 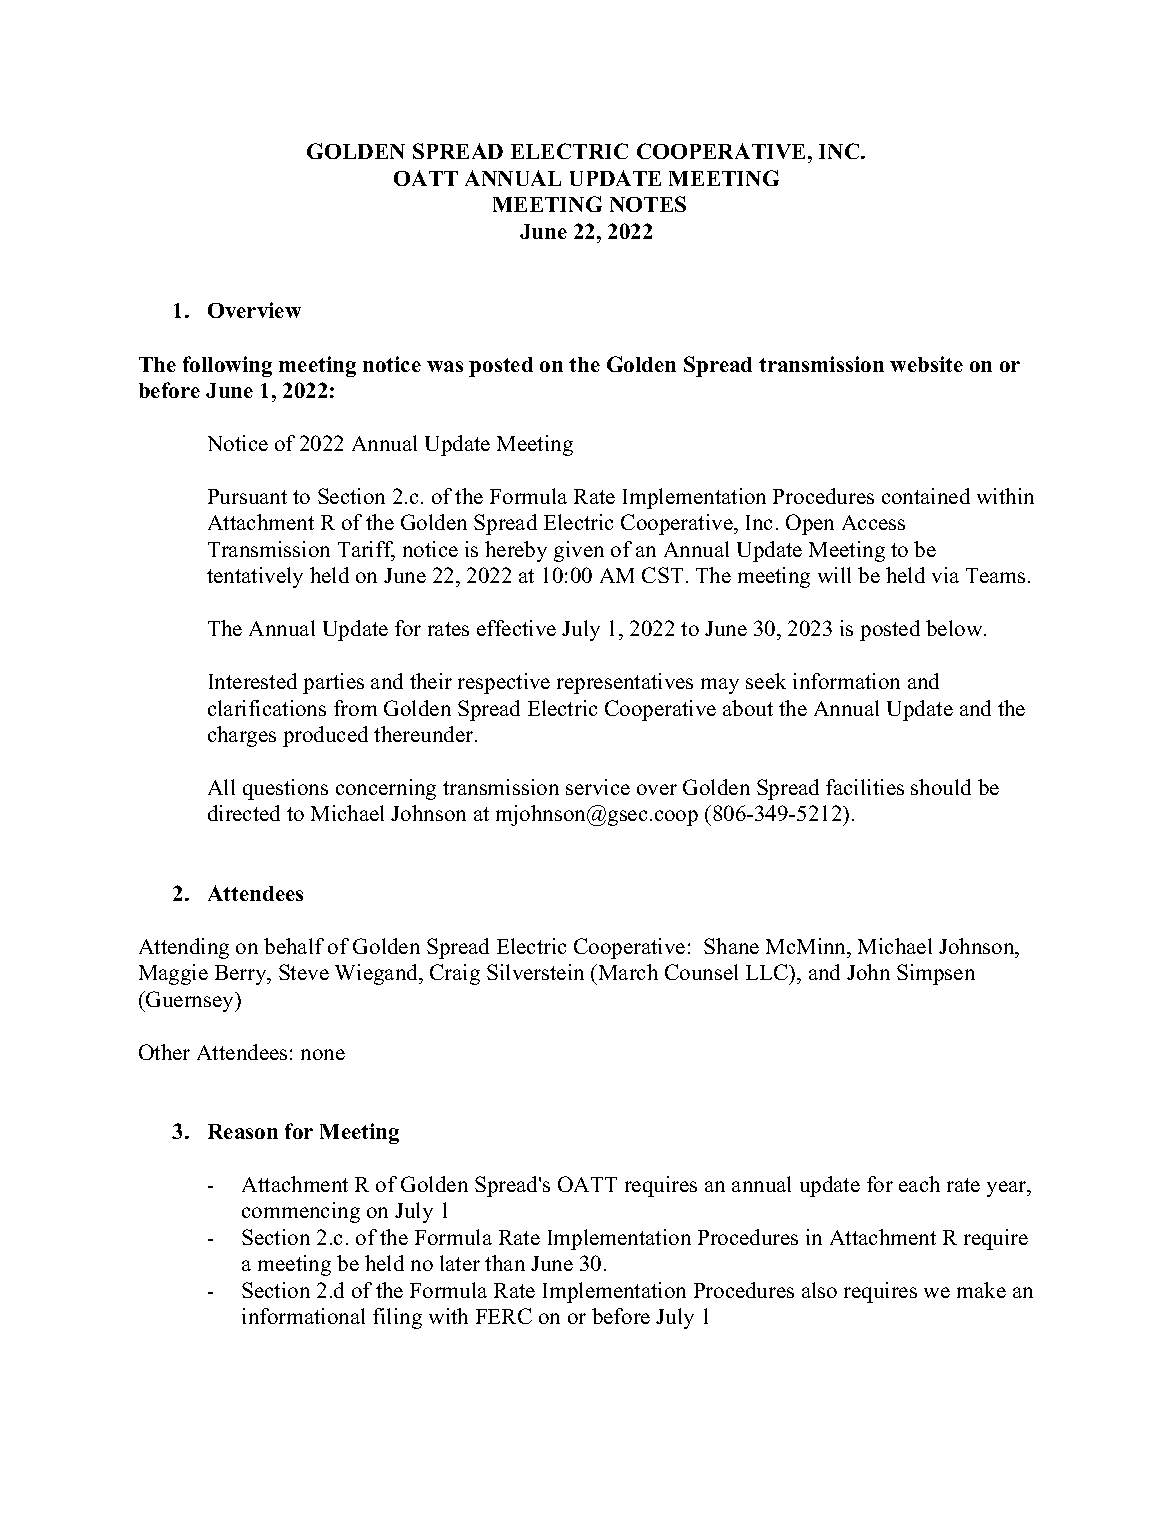 What do you see at coordinates (579, 551) in the screenshot?
I see `given` at bounding box center [579, 551].
